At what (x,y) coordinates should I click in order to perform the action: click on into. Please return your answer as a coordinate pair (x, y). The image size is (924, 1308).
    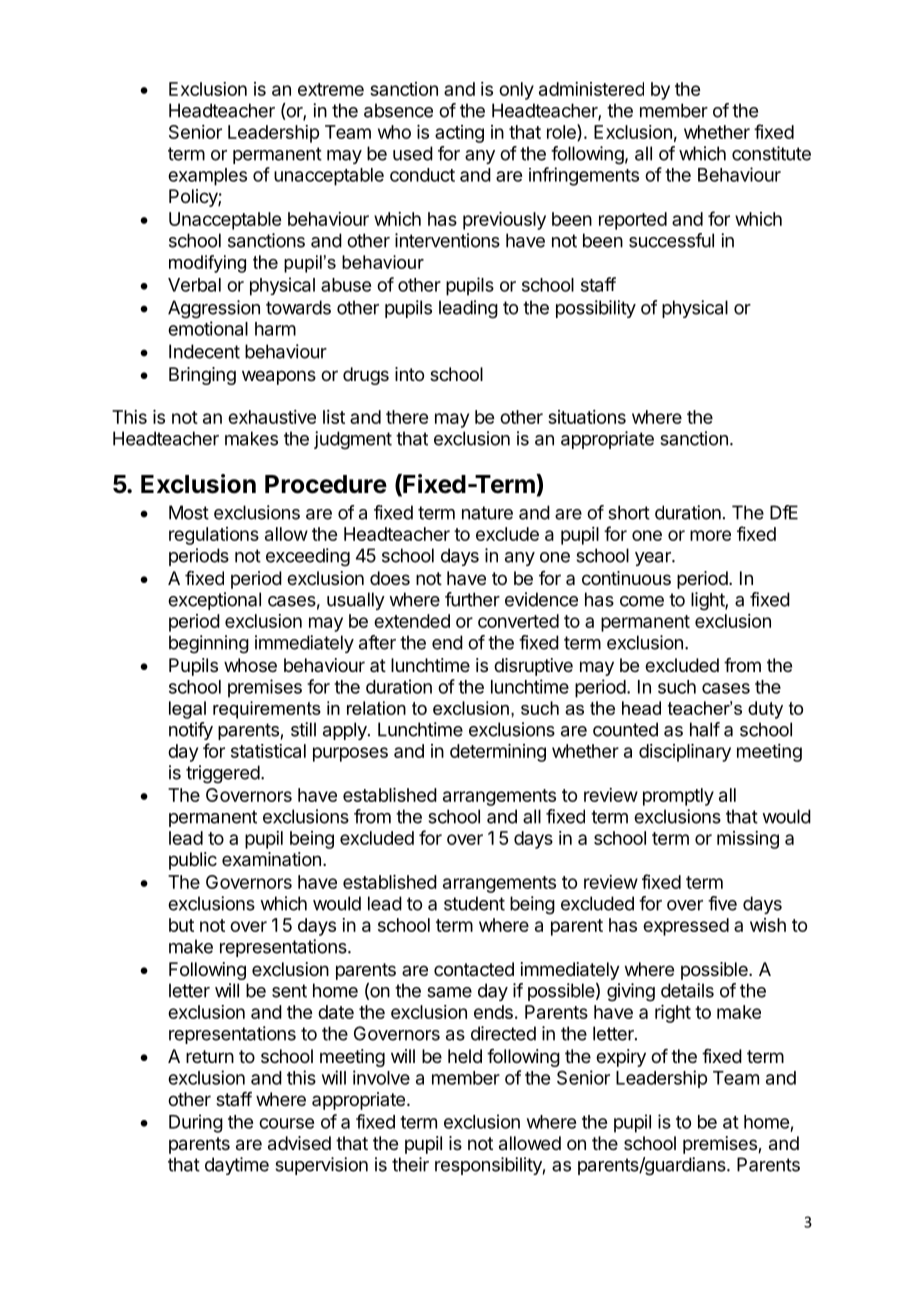
    Looking at the image, I should click on (409, 374).
